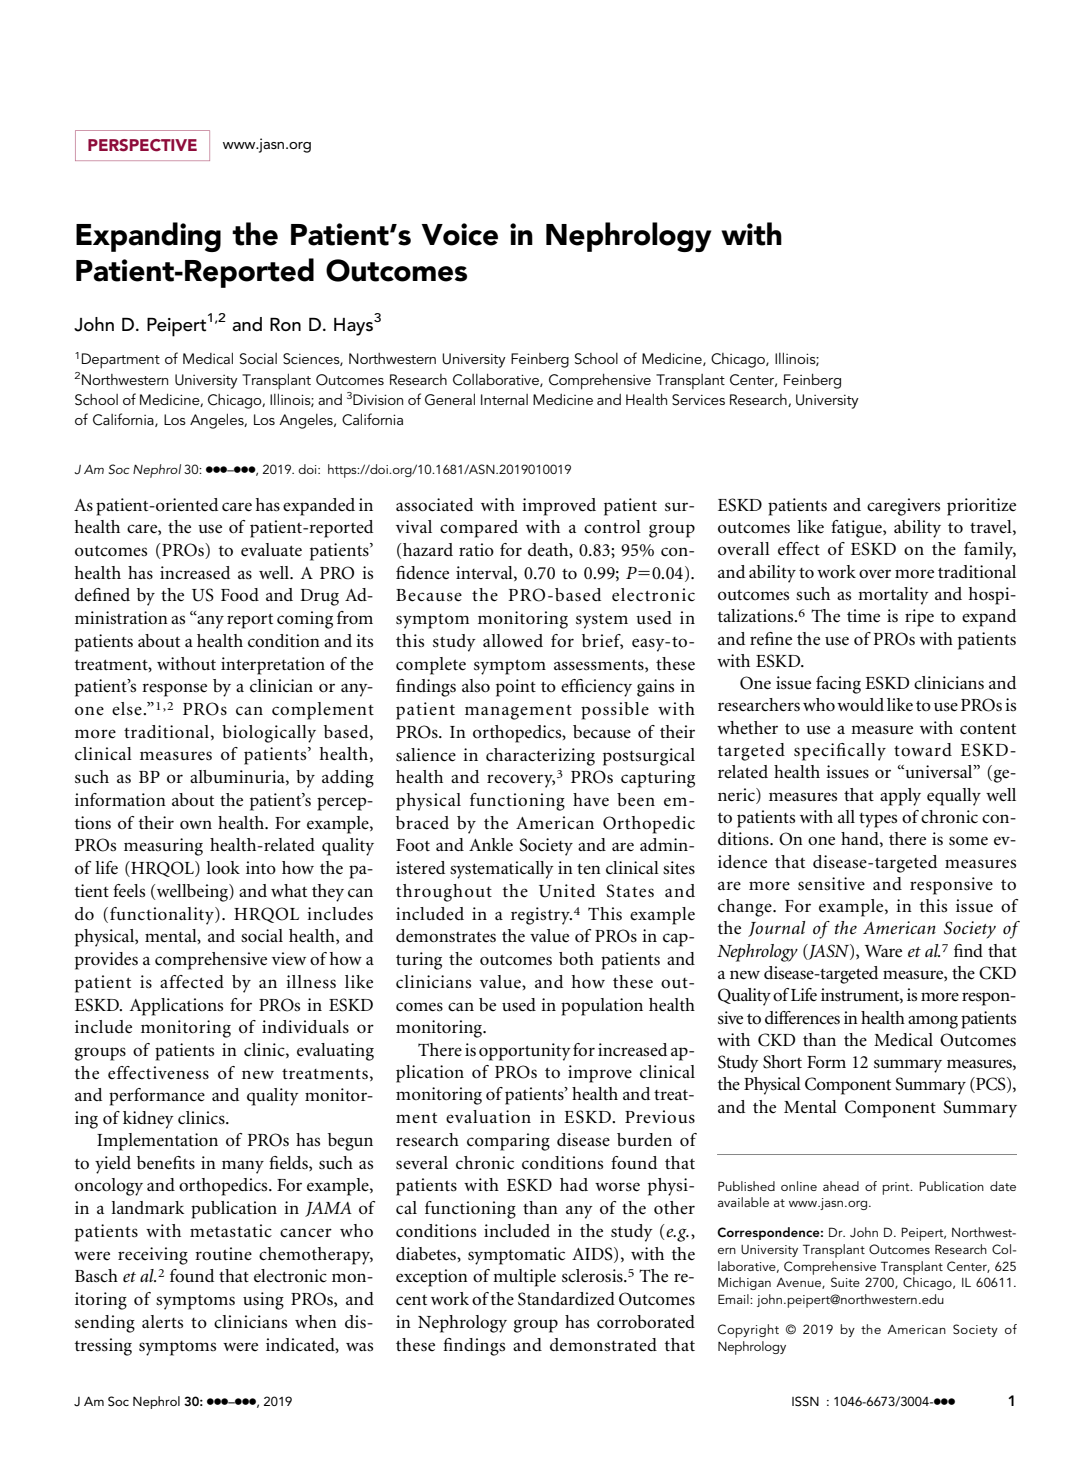  Describe the element at coordinates (162, 1322) in the document. I see `alerts` at that location.
